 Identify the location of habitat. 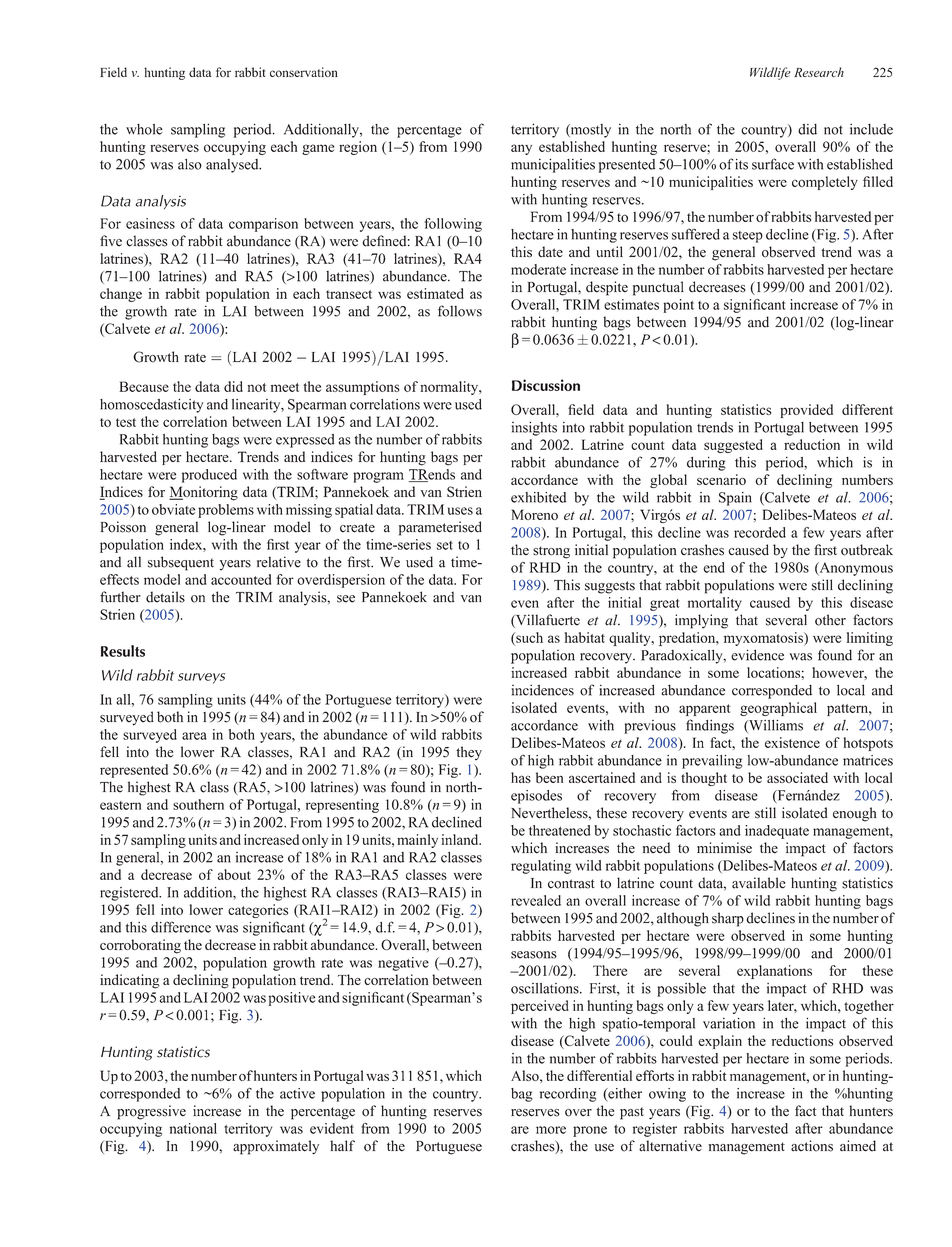
(584, 637).
